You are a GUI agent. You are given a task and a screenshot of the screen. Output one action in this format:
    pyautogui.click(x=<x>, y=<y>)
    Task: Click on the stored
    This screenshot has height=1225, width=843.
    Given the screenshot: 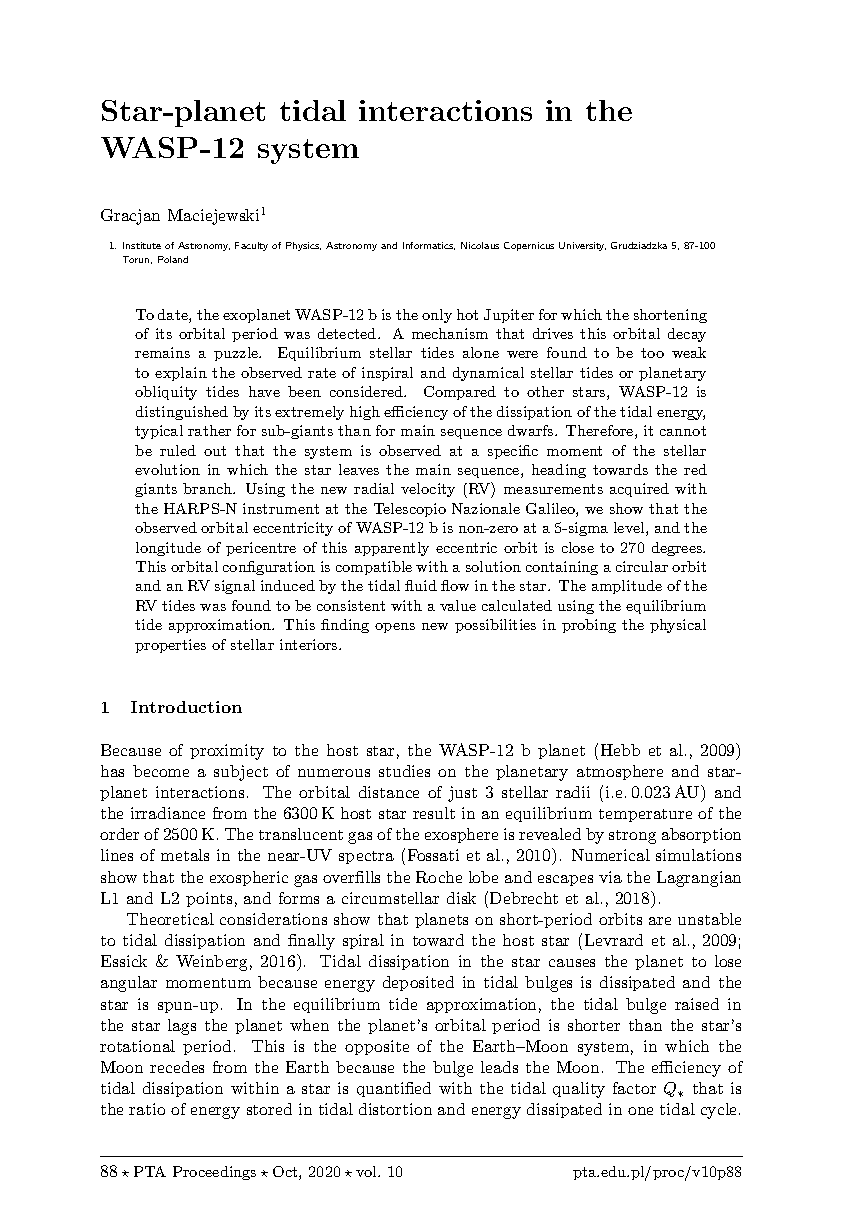 What is the action you would take?
    pyautogui.click(x=269, y=1109)
